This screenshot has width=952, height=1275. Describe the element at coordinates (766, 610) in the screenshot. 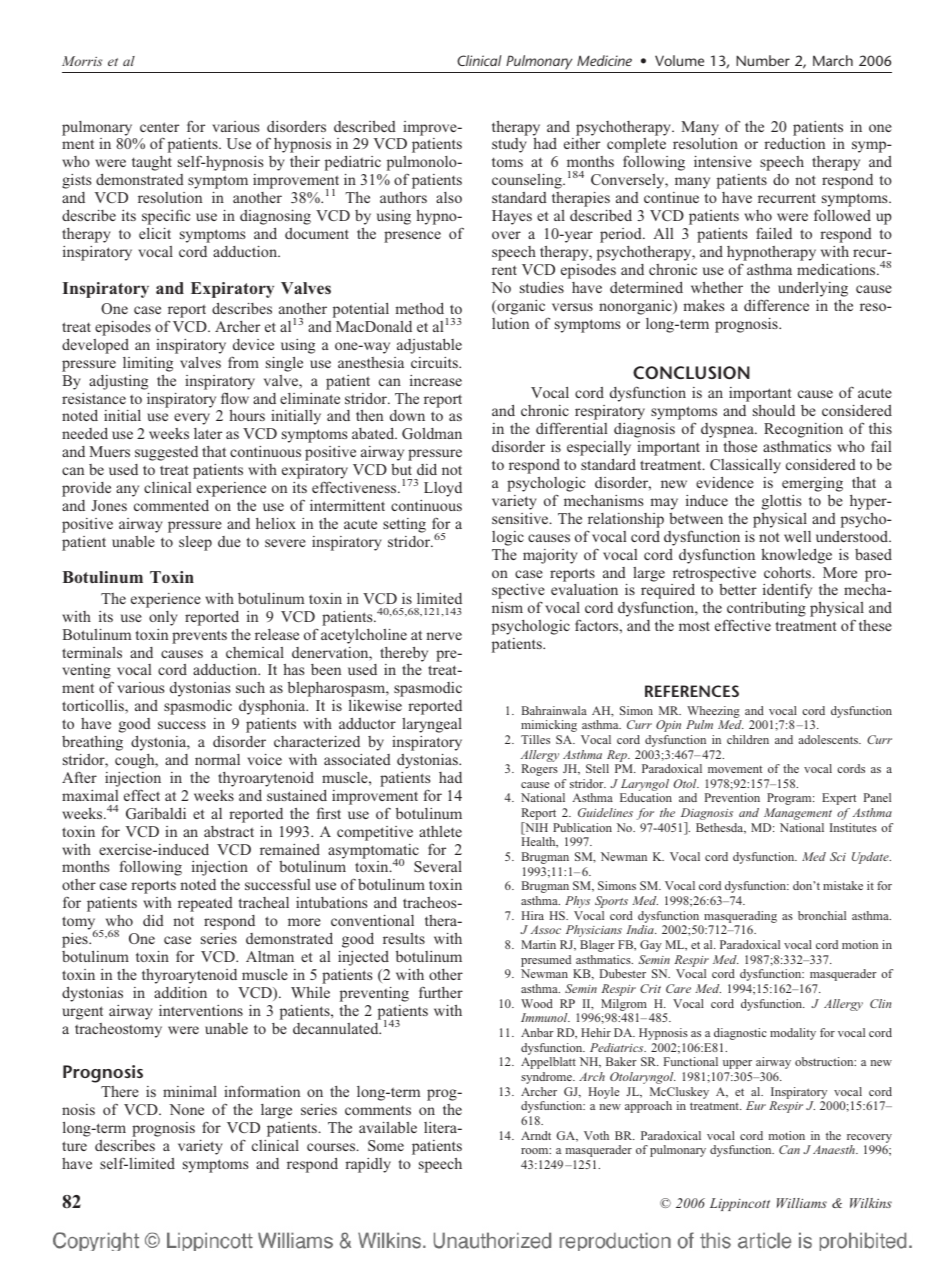

I see `contributing` at that location.
